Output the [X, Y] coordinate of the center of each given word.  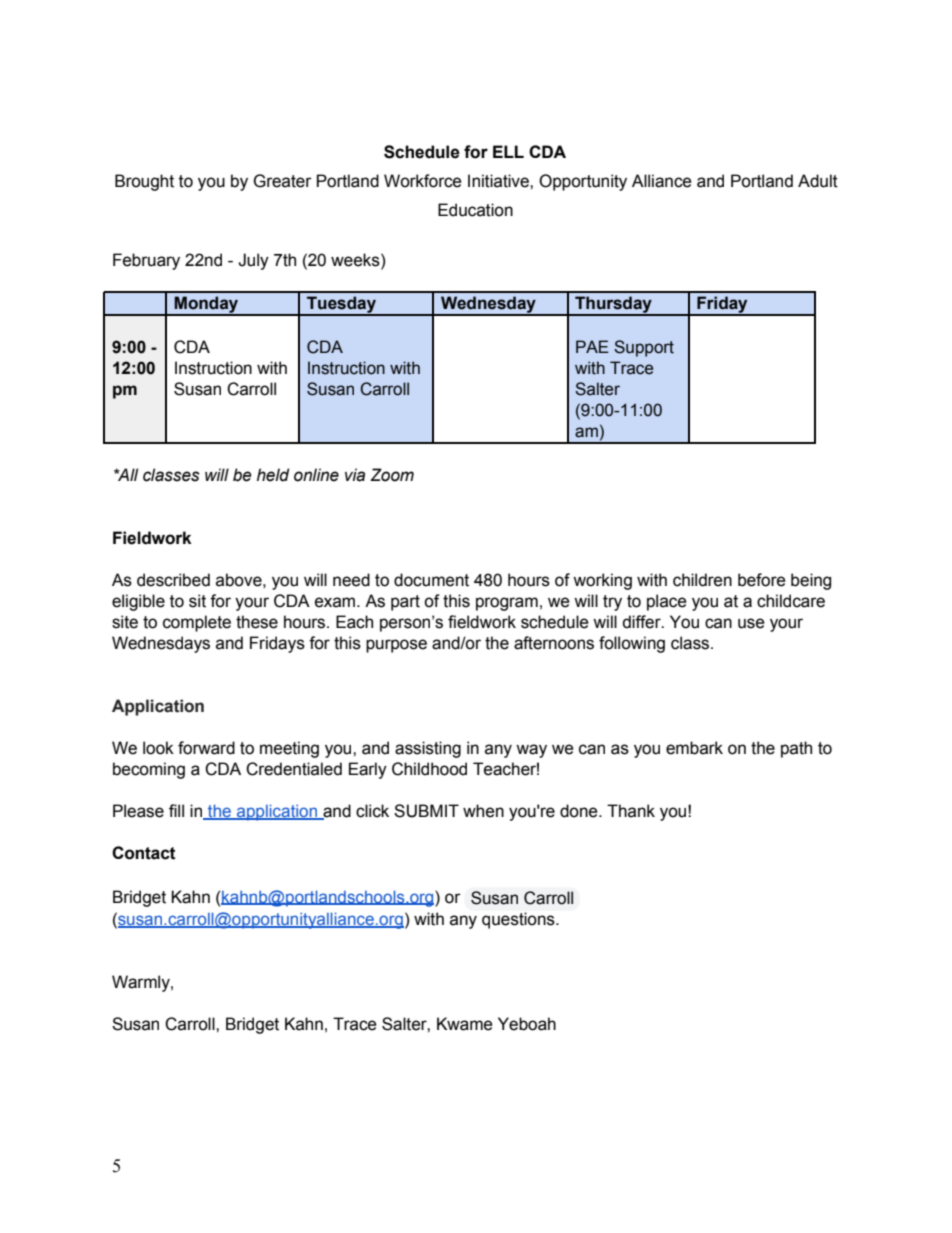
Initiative [499, 181]
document [431, 580]
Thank [631, 811]
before [762, 580]
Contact [144, 853]
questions [519, 920]
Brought [144, 182]
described [173, 580]
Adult [818, 181]
